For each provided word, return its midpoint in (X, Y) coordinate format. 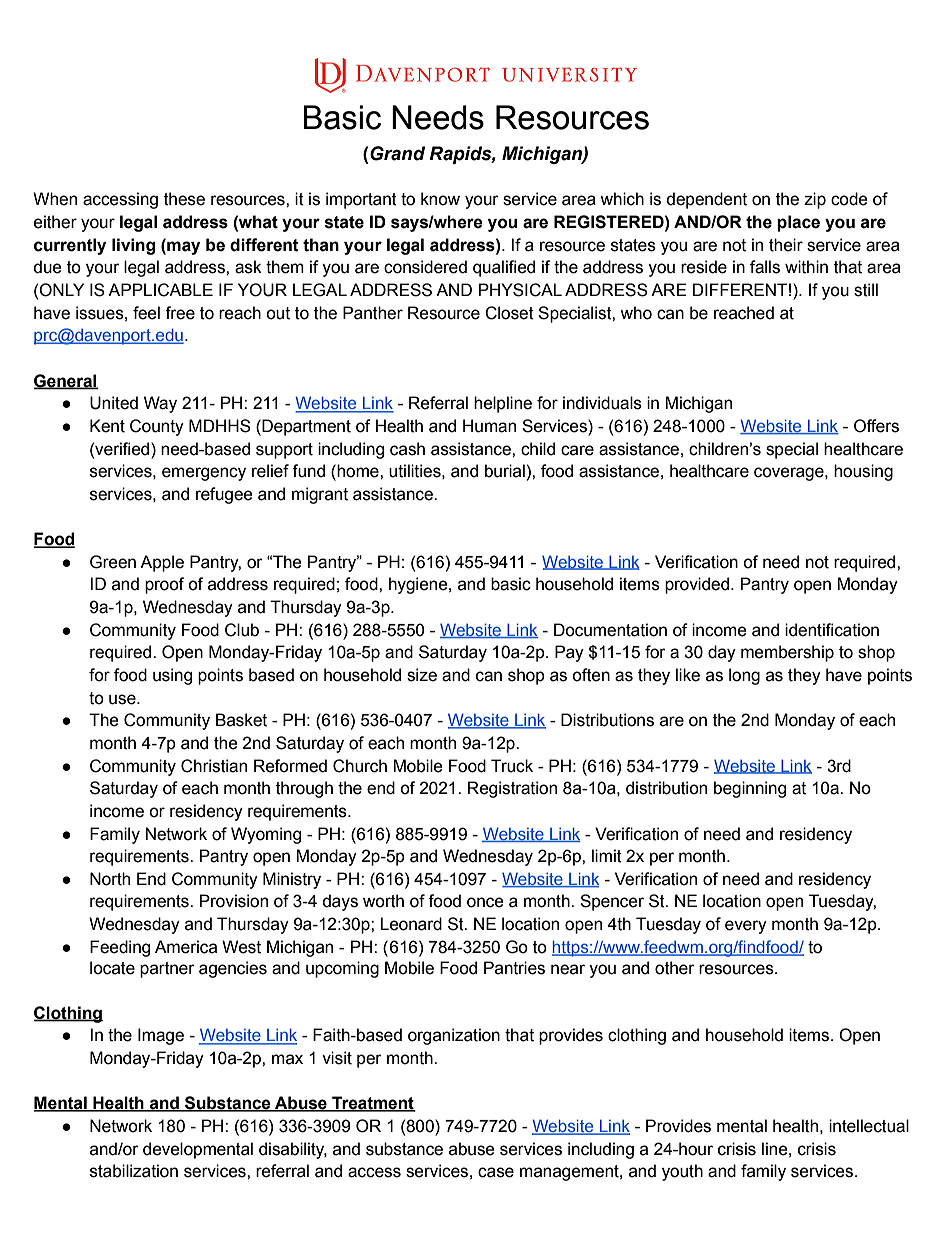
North (110, 879)
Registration (512, 789)
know (440, 199)
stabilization (134, 1171)
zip (815, 200)
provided (698, 585)
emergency (204, 474)
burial (505, 471)
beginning (750, 789)
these (184, 199)
